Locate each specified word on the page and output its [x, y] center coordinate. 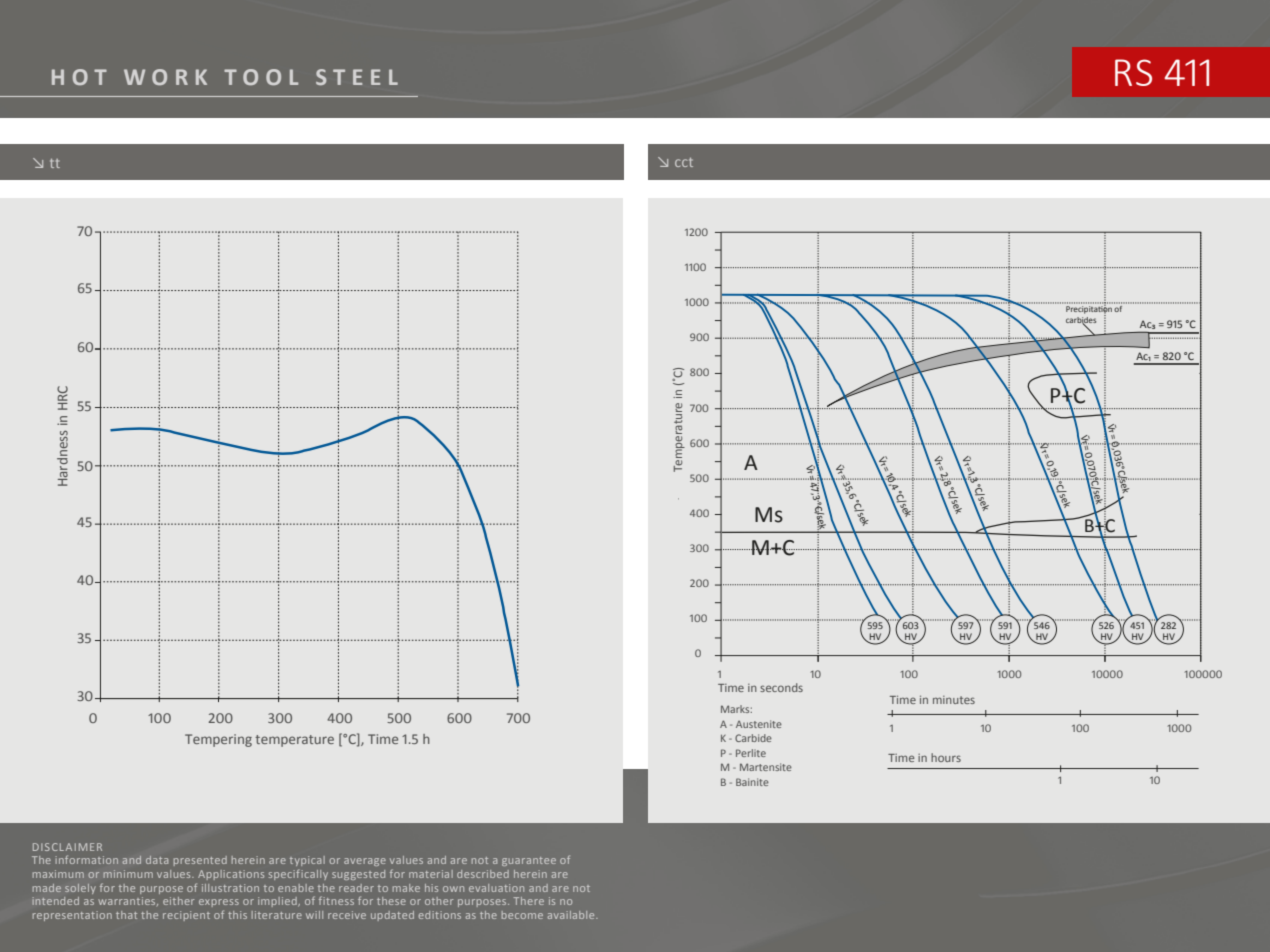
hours [946, 757]
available [572, 915]
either [179, 901]
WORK [165, 77]
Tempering [218, 740]
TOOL [261, 77]
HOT [79, 77]
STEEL [357, 77]
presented [200, 861]
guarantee [529, 861]
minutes [954, 700]
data [157, 860]
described [483, 874]
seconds [781, 687]
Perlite [751, 753]
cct [684, 162]
